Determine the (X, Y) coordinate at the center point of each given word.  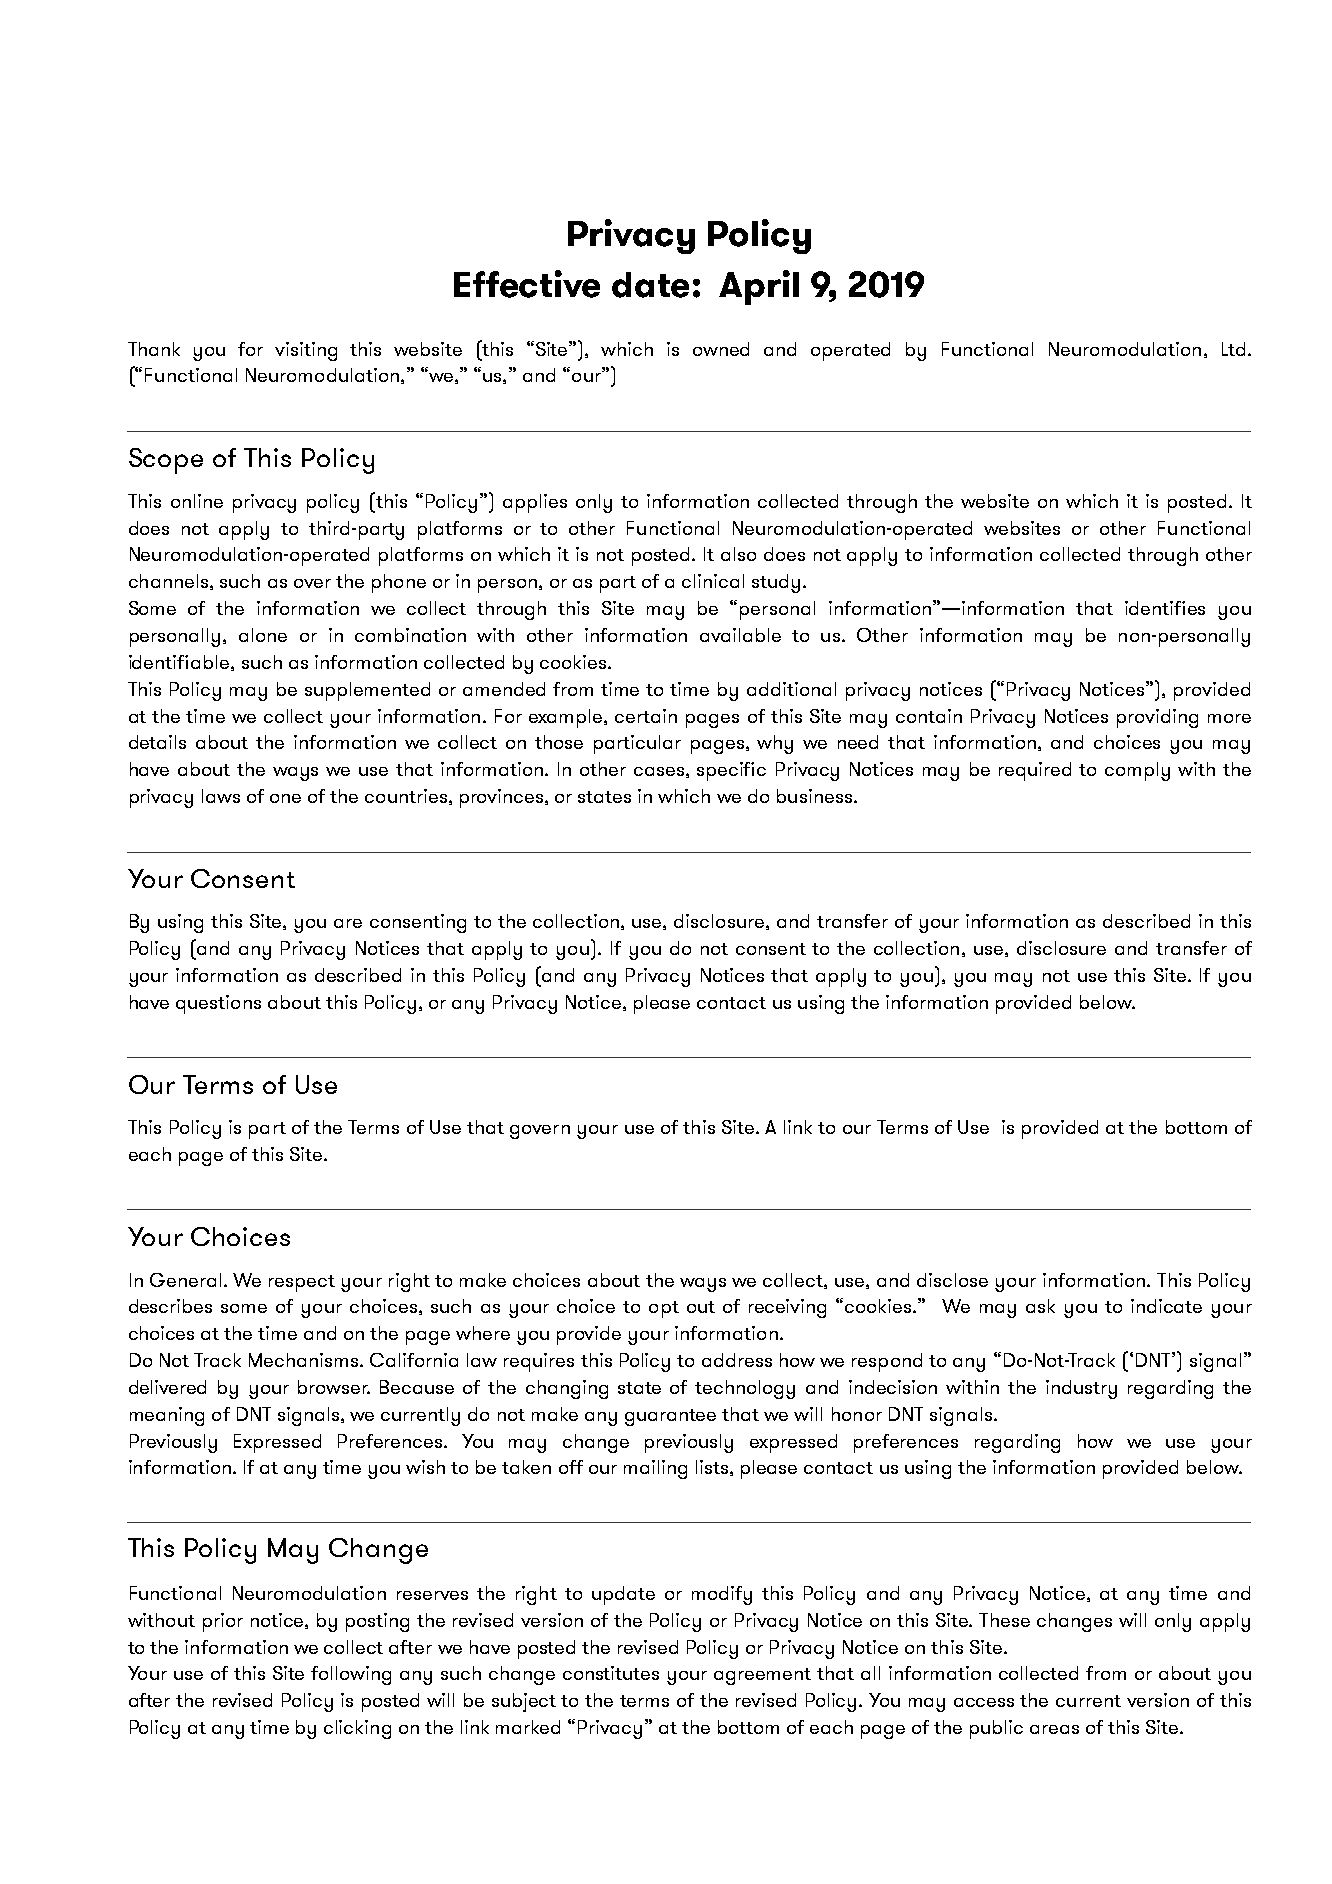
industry (1081, 1389)
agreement (762, 1676)
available (740, 635)
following (351, 1675)
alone (263, 635)
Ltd (1233, 349)
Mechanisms (305, 1360)
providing (1157, 718)
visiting (306, 351)
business (816, 796)
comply (1137, 771)
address (737, 1360)
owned (721, 349)
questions (218, 1004)
